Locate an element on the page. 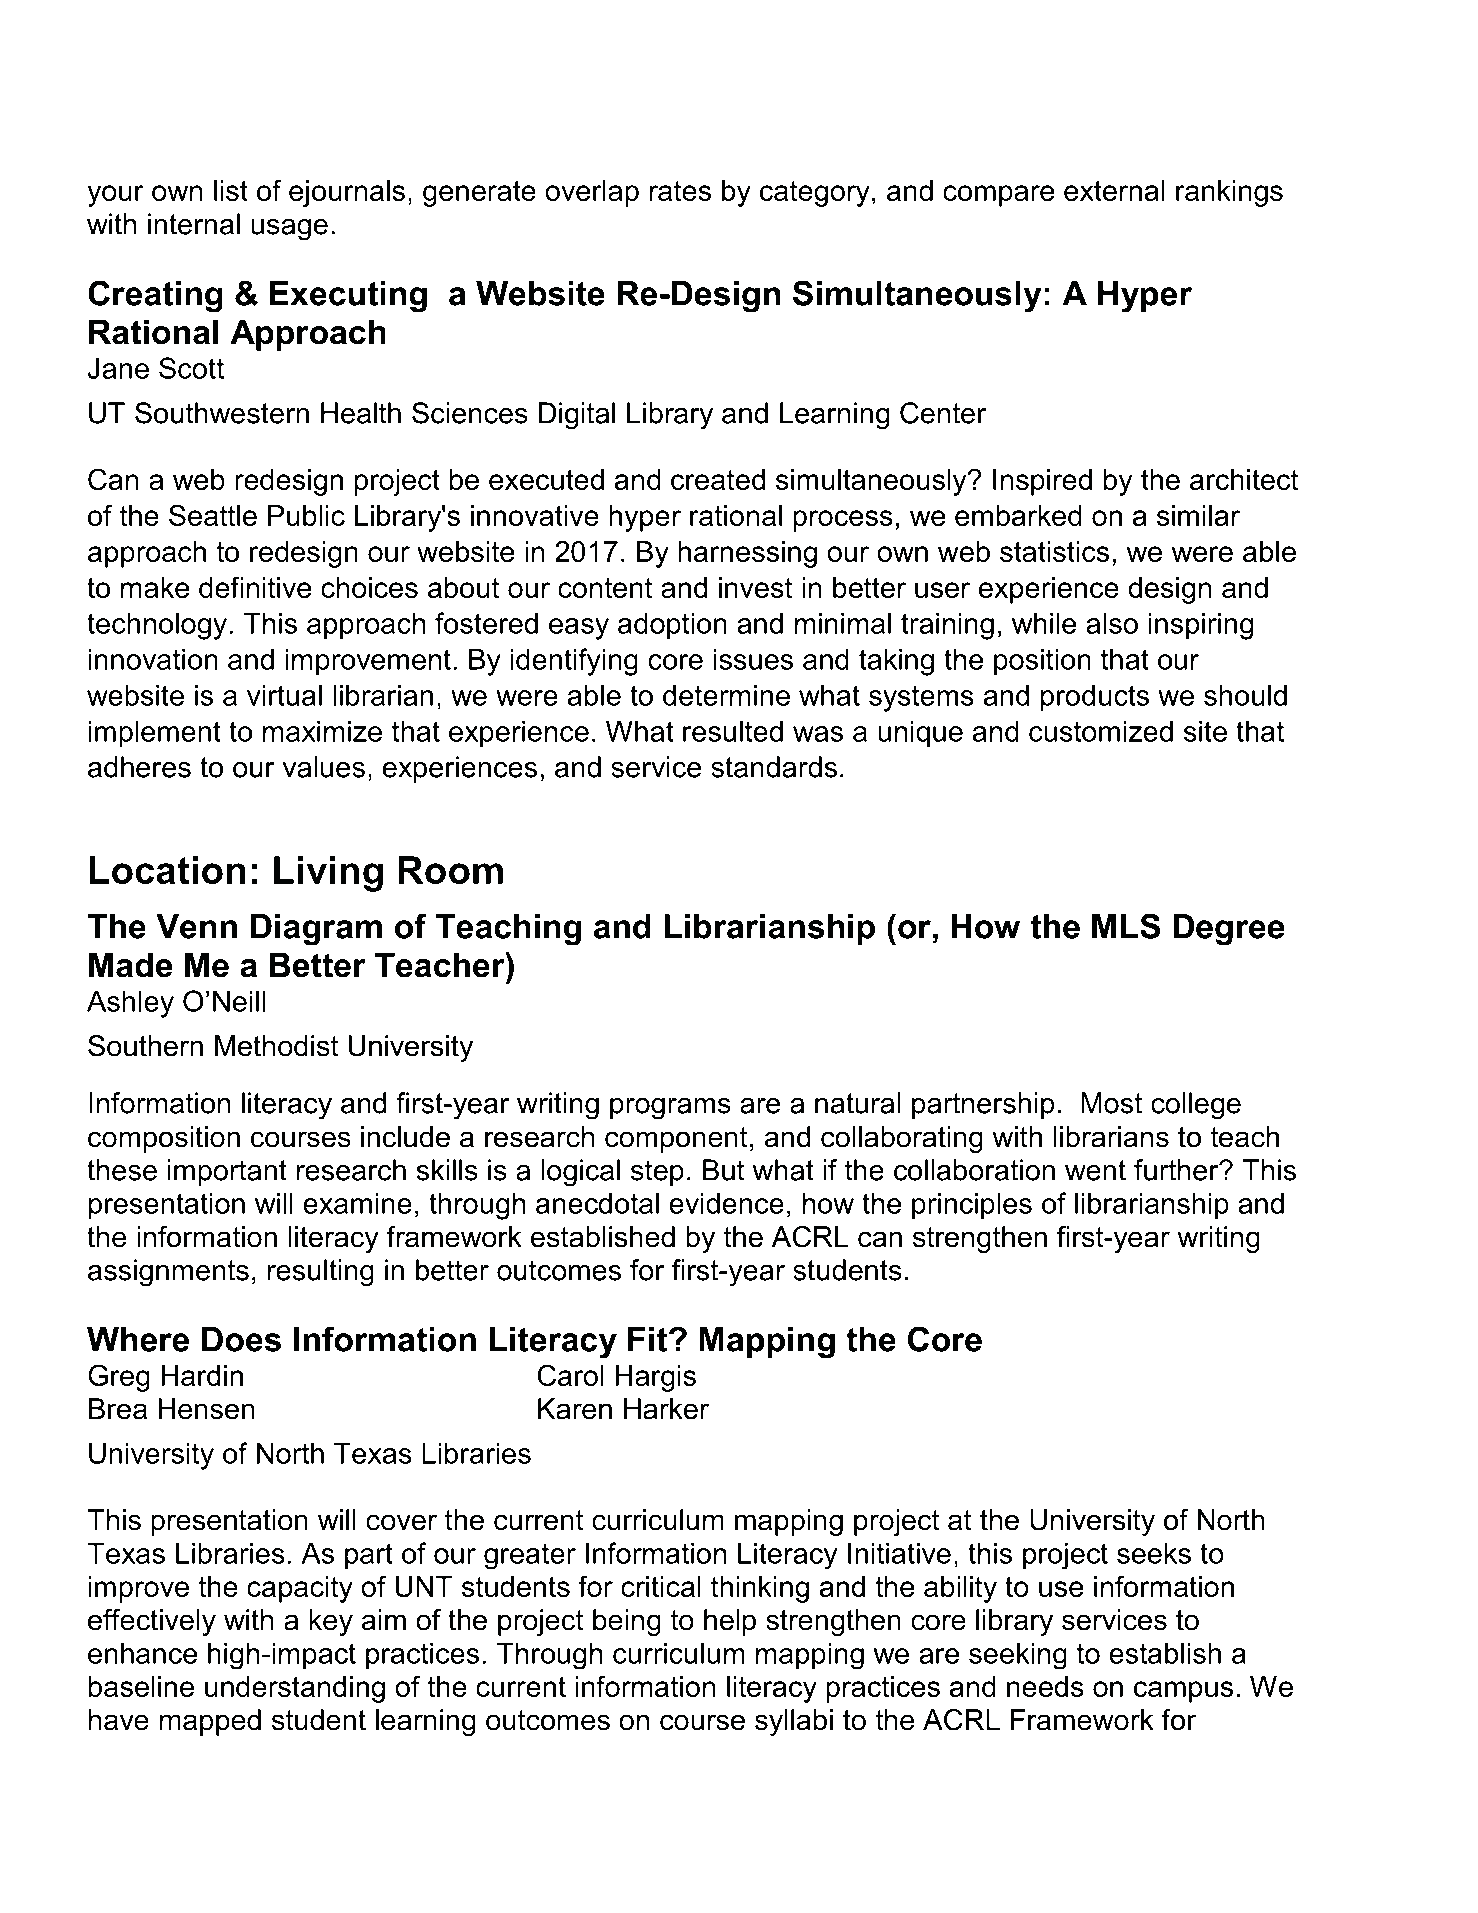  step is located at coordinates (657, 1173).
